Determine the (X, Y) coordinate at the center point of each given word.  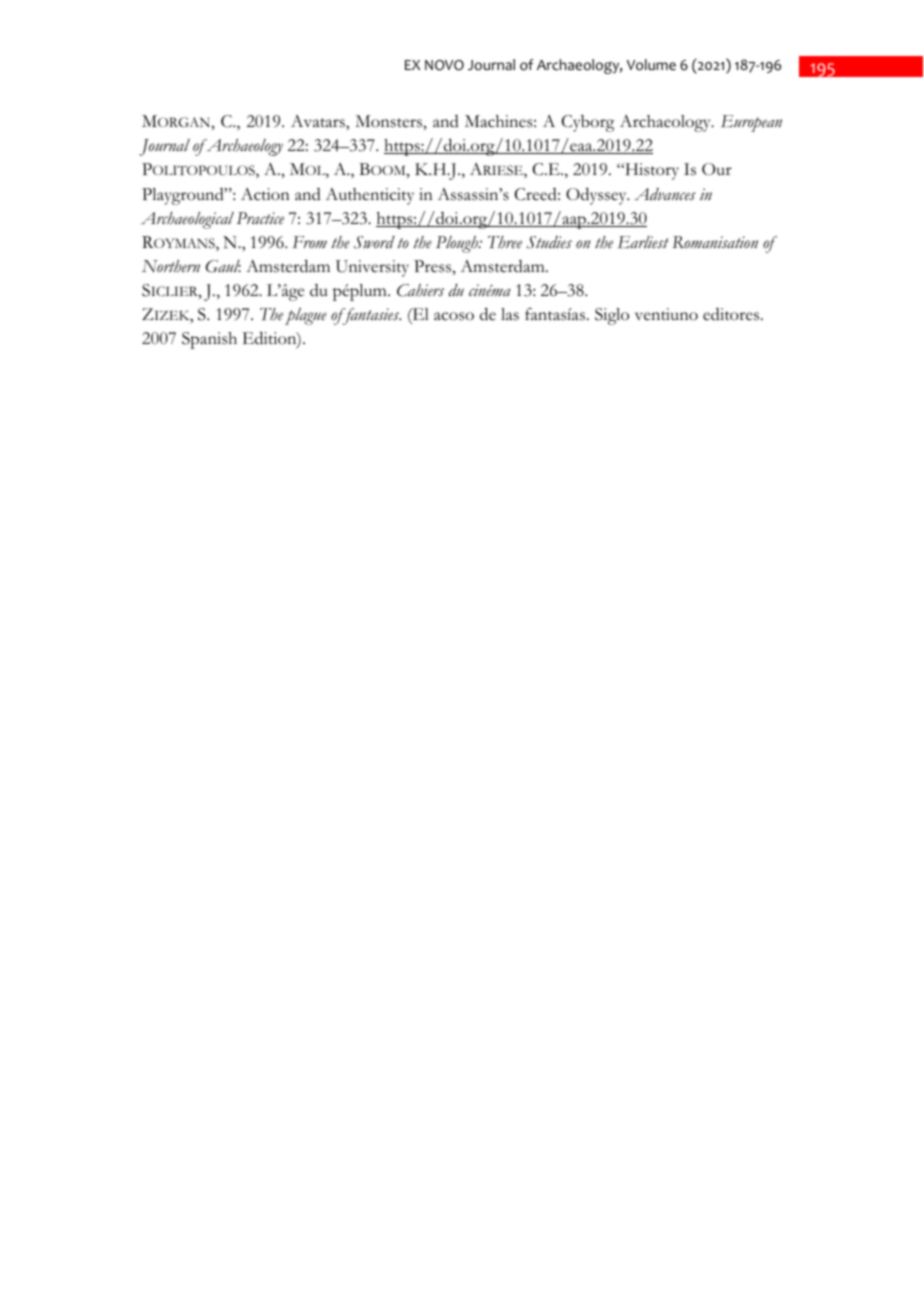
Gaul (223, 266)
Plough (458, 244)
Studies (549, 242)
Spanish (209, 340)
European (751, 123)
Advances (665, 194)
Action (265, 194)
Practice (260, 218)
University (372, 268)
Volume (651, 65)
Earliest (643, 242)
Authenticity (369, 196)
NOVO (444, 65)
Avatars (319, 121)
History (651, 171)
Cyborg (588, 123)
